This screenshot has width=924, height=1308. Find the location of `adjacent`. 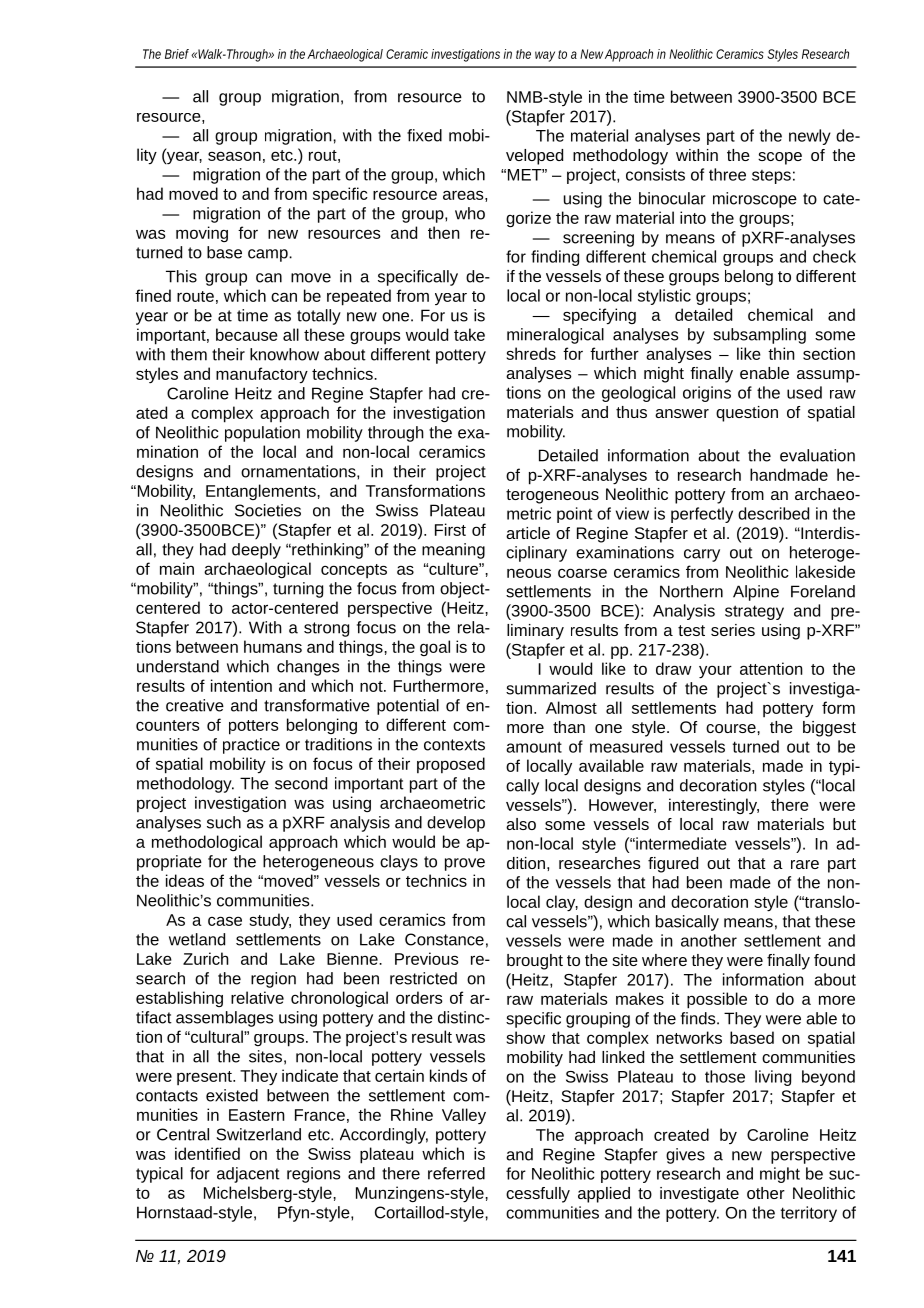

adjacent is located at coordinates (248, 1175).
